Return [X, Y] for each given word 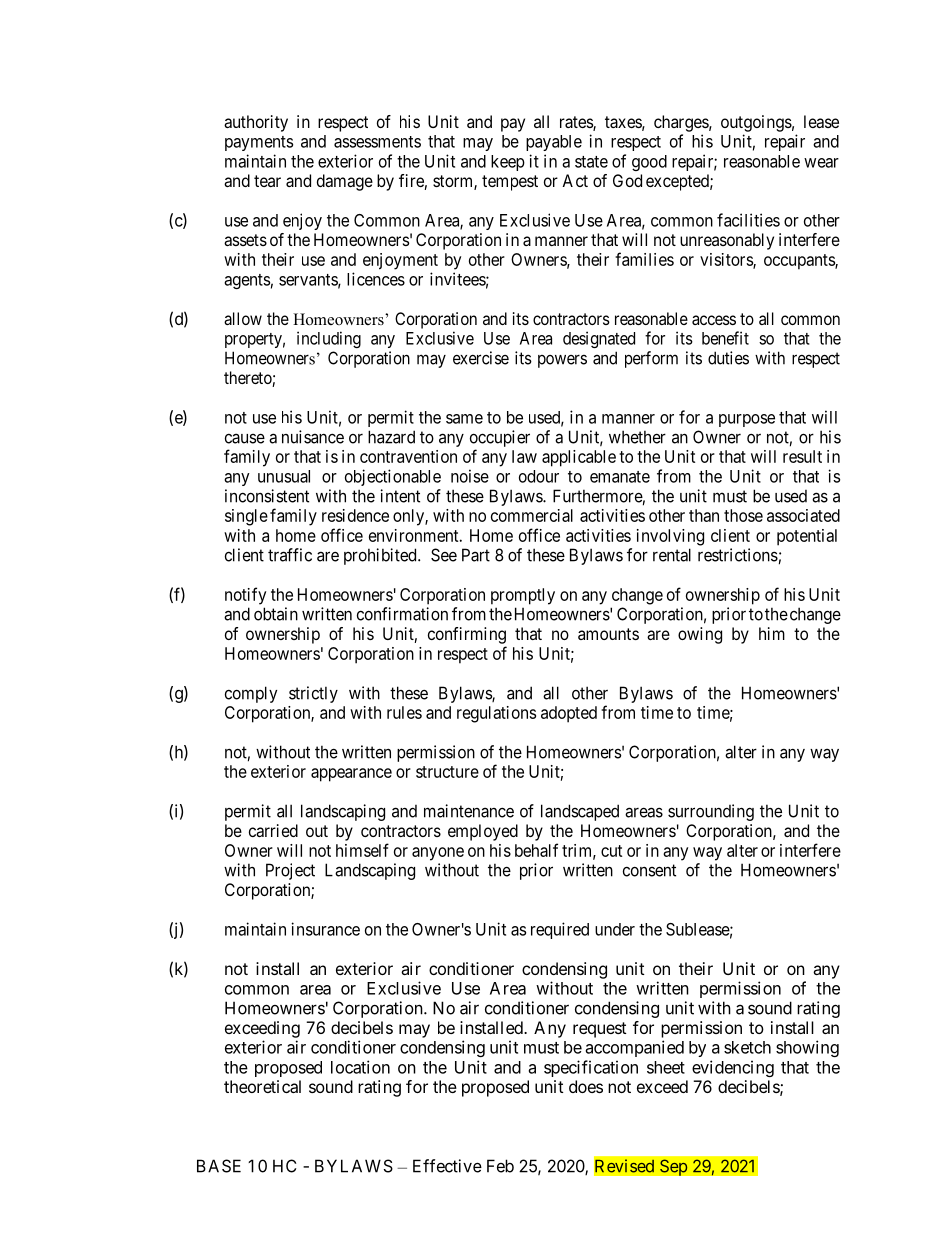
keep [508, 163]
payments [259, 143]
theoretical [262, 1086]
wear [821, 163]
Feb [500, 1166]
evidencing [733, 1068]
